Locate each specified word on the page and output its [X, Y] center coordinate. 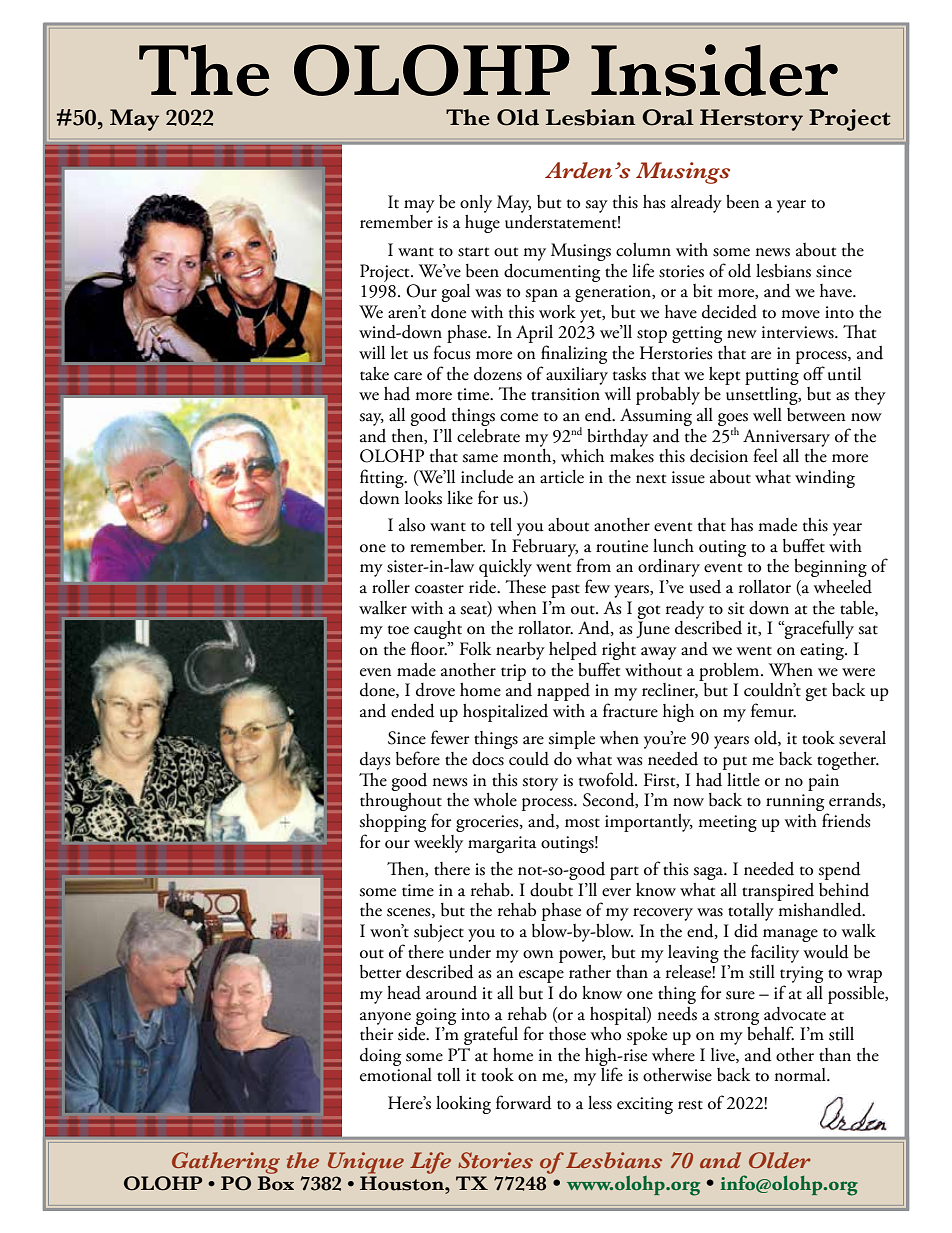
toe [398, 630]
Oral [668, 117]
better [380, 972]
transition [565, 394]
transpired [778, 892]
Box [275, 1183]
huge [482, 224]
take [374, 374]
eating [823, 651]
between [816, 415]
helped [573, 651]
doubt [551, 890]
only [476, 204]
